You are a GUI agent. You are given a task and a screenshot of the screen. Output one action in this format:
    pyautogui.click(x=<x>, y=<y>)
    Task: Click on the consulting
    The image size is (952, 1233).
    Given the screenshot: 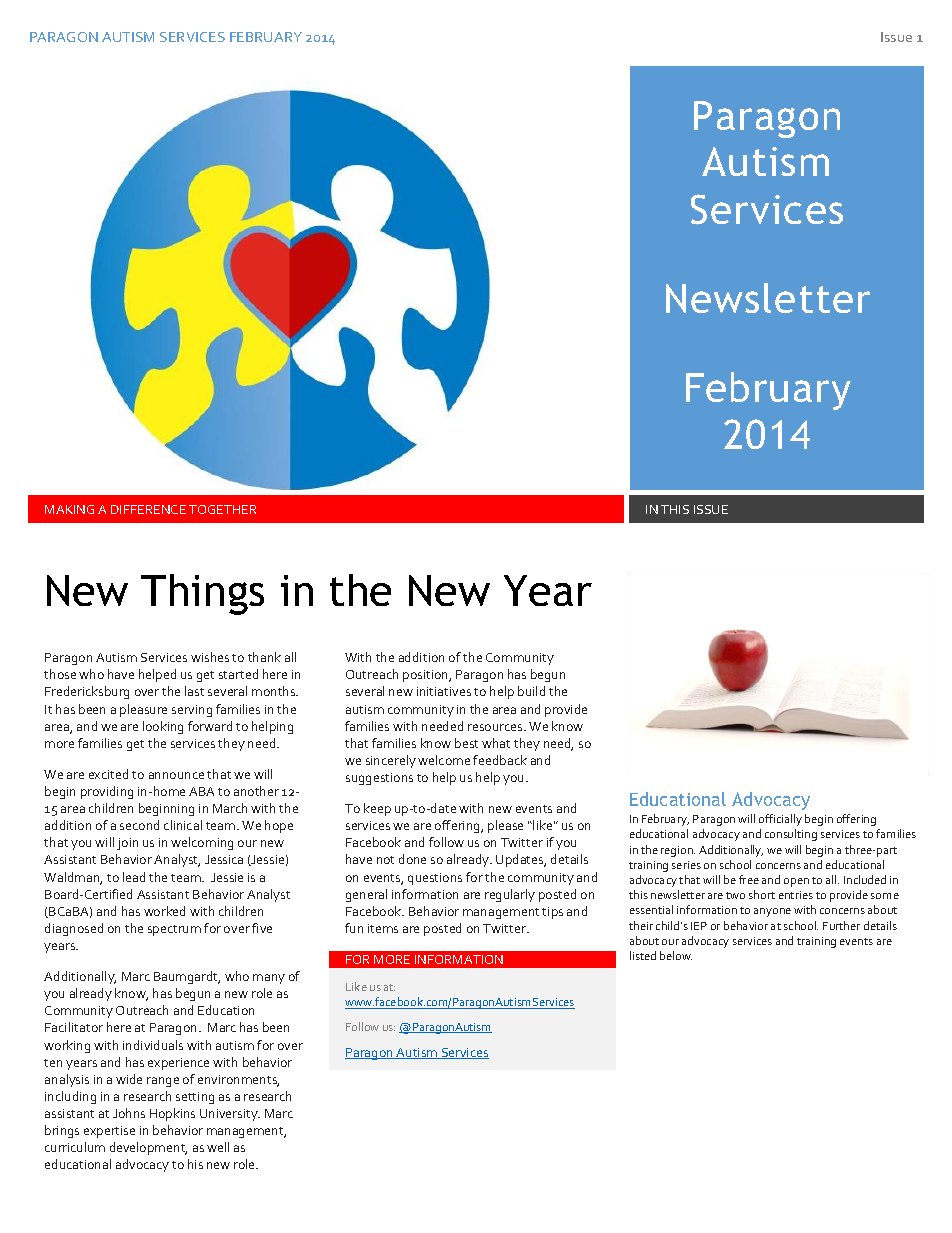 What is the action you would take?
    pyautogui.click(x=791, y=835)
